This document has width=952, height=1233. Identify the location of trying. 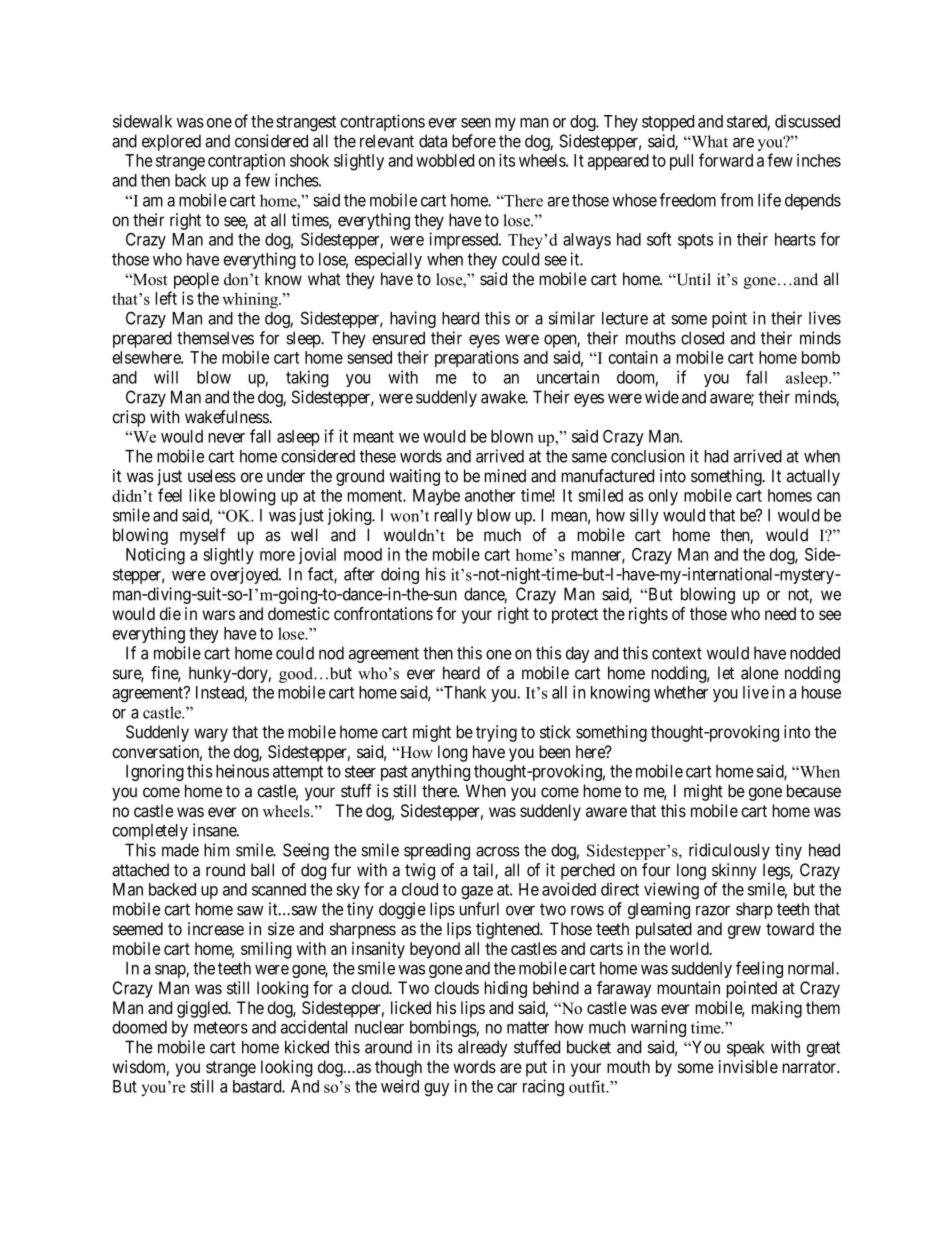
(496, 733).
